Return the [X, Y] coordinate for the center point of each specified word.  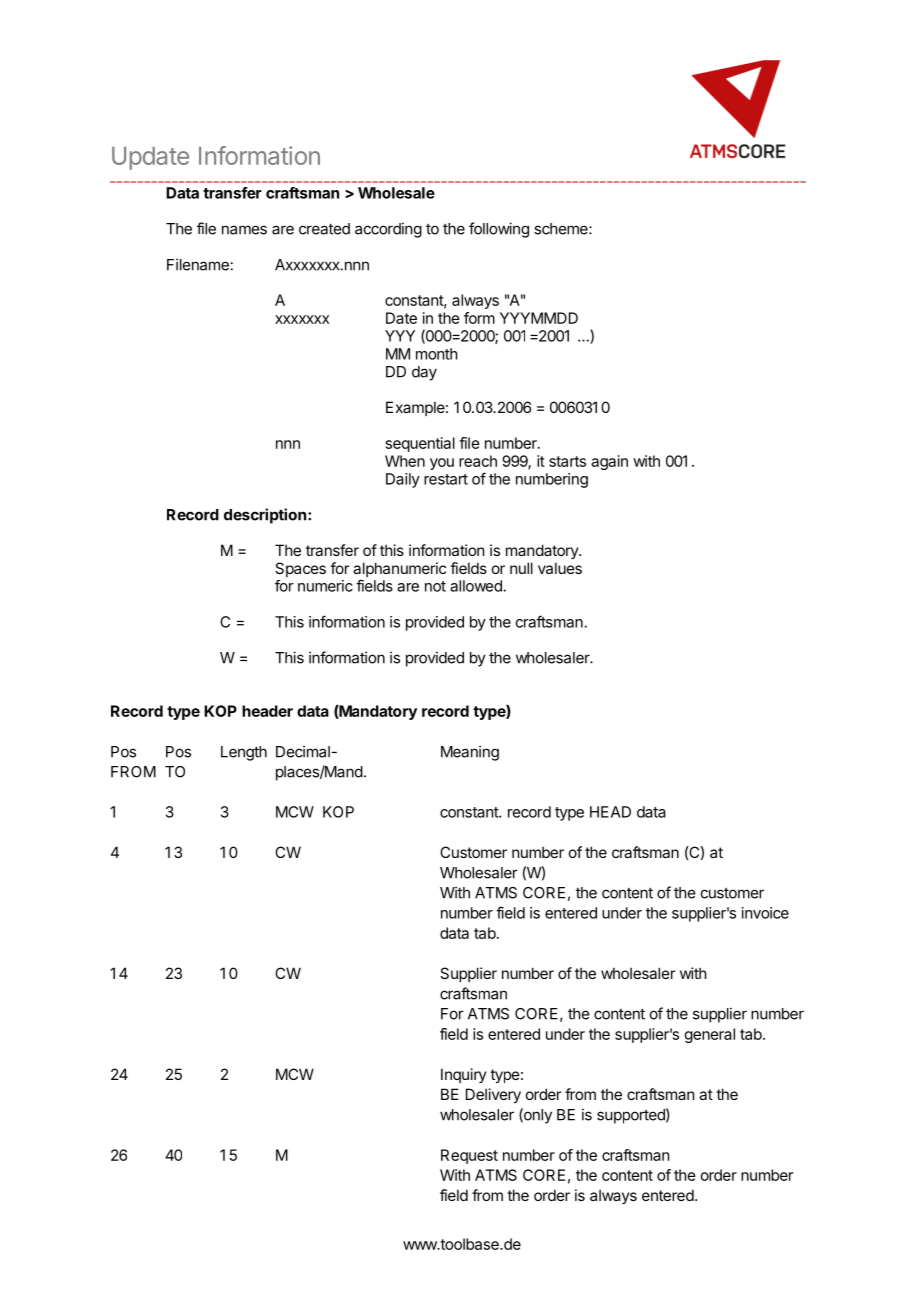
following [499, 230]
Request [469, 1156]
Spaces [300, 569]
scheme [562, 229]
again [609, 462]
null [521, 568]
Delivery [493, 1095]
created [324, 229]
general [710, 1035]
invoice [765, 913]
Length [244, 753]
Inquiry [464, 1075]
